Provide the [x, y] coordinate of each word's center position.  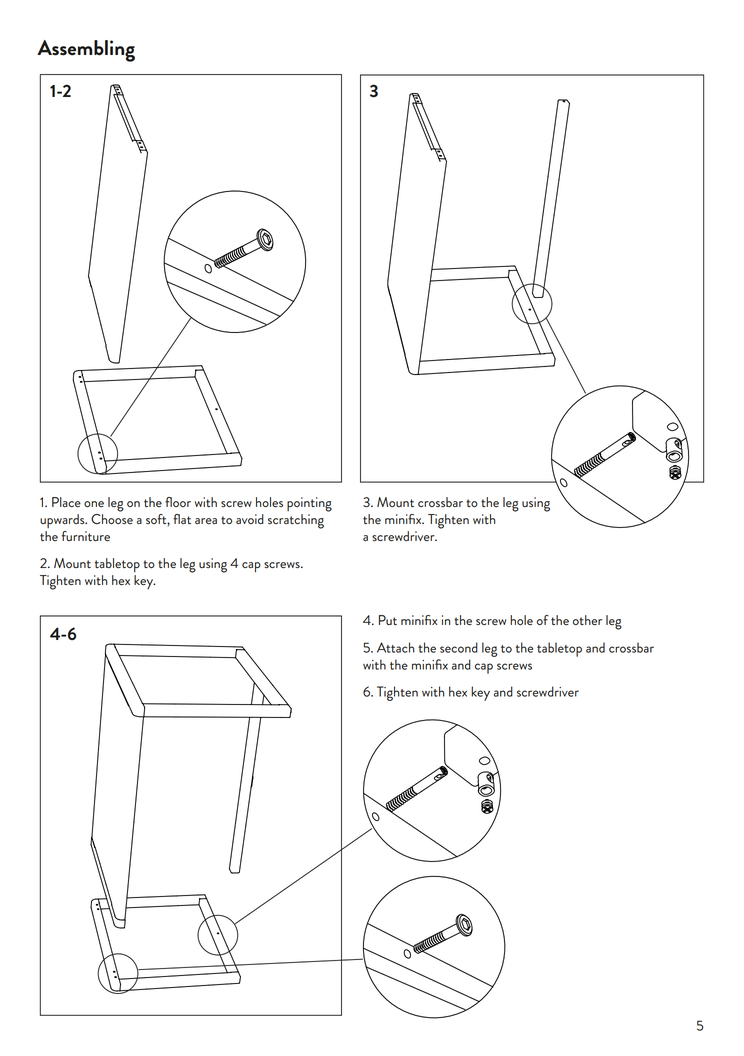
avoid [250, 519]
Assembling [86, 51]
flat [182, 519]
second [459, 647]
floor [178, 502]
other [587, 620]
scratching [296, 521]
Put [388, 620]
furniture [86, 536]
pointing [309, 504]
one [94, 504]
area [206, 521]
